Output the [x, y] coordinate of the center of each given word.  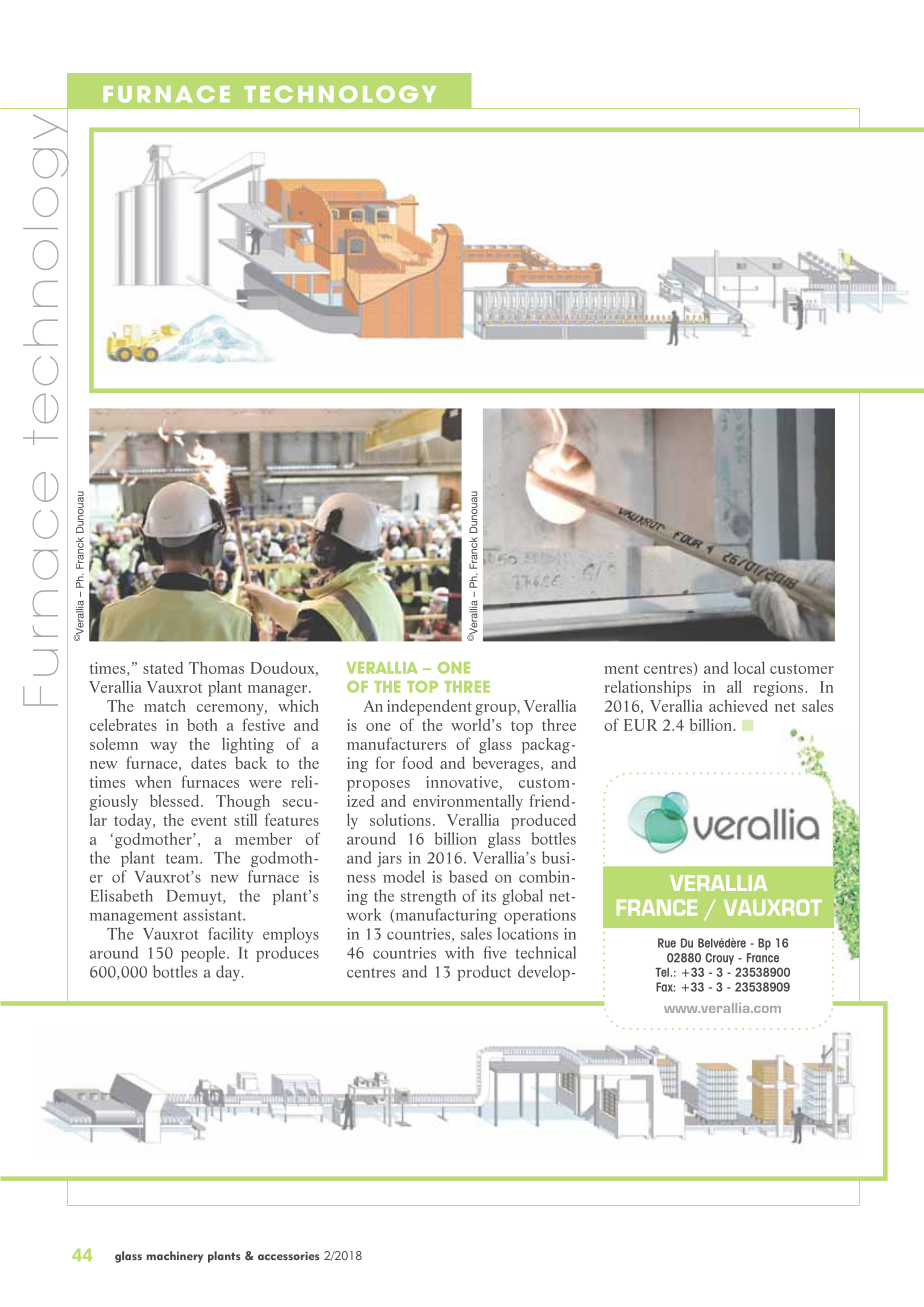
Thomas [216, 667]
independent [429, 707]
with [459, 952]
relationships [648, 688]
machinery [175, 1257]
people [204, 954]
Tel [662, 972]
